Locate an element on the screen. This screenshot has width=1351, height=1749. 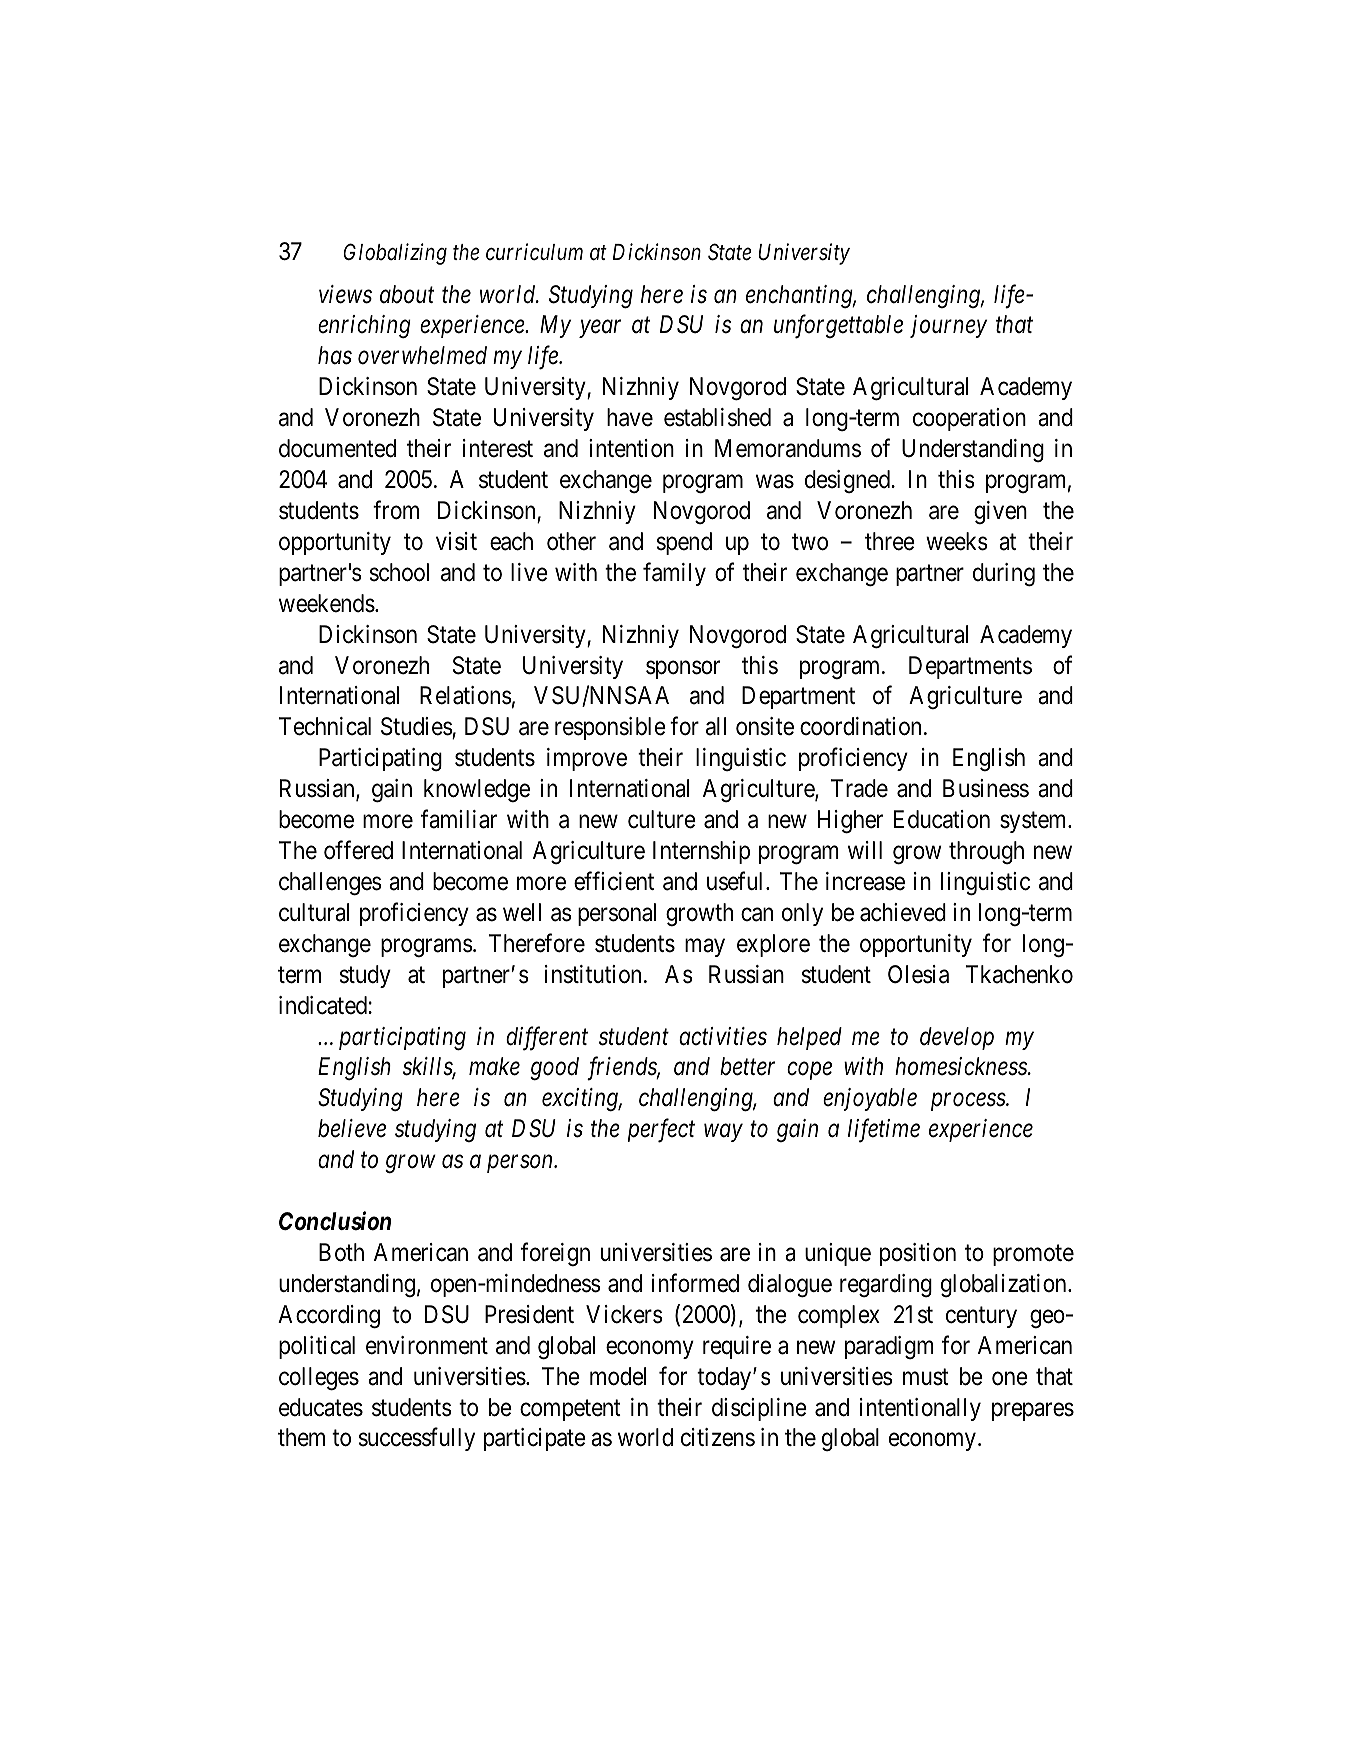
year is located at coordinates (600, 329).
